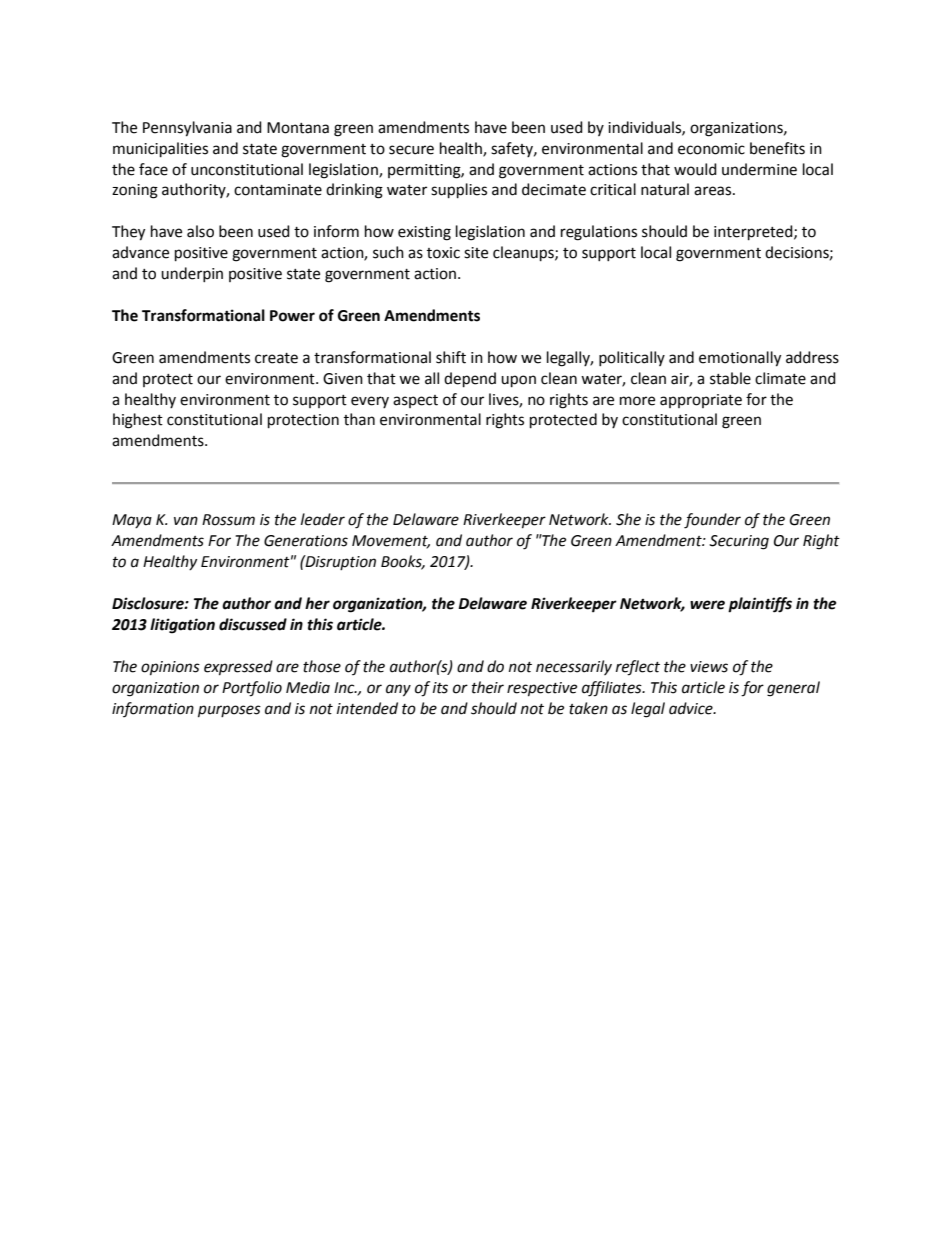 The image size is (952, 1233). What do you see at coordinates (252, 689) in the image?
I see `Portfolio` at bounding box center [252, 689].
